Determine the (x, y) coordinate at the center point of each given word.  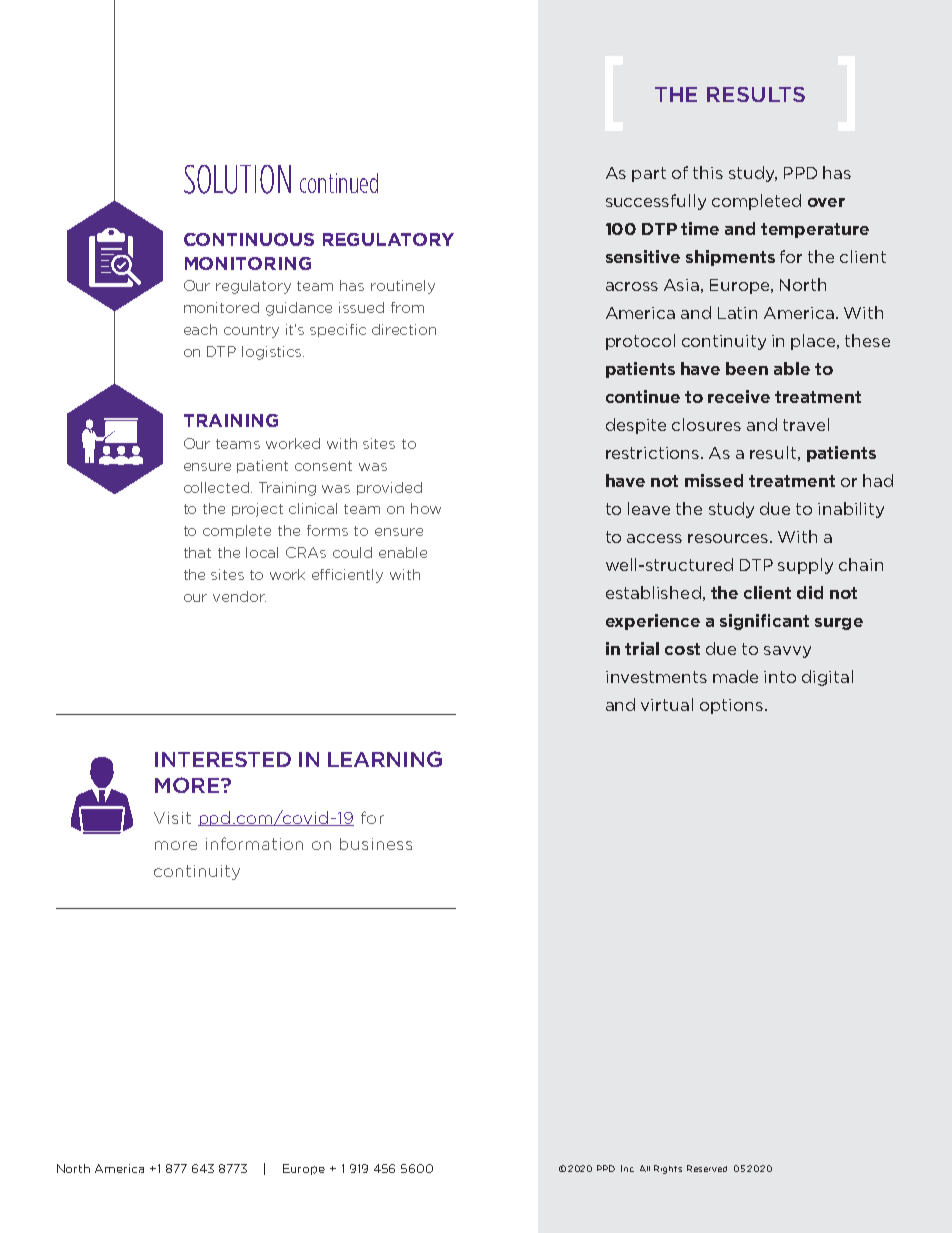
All (645, 1168)
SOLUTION (237, 179)
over (826, 202)
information (254, 843)
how (426, 508)
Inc (627, 1168)
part (649, 174)
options (731, 706)
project (257, 510)
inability (851, 510)
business (376, 844)
